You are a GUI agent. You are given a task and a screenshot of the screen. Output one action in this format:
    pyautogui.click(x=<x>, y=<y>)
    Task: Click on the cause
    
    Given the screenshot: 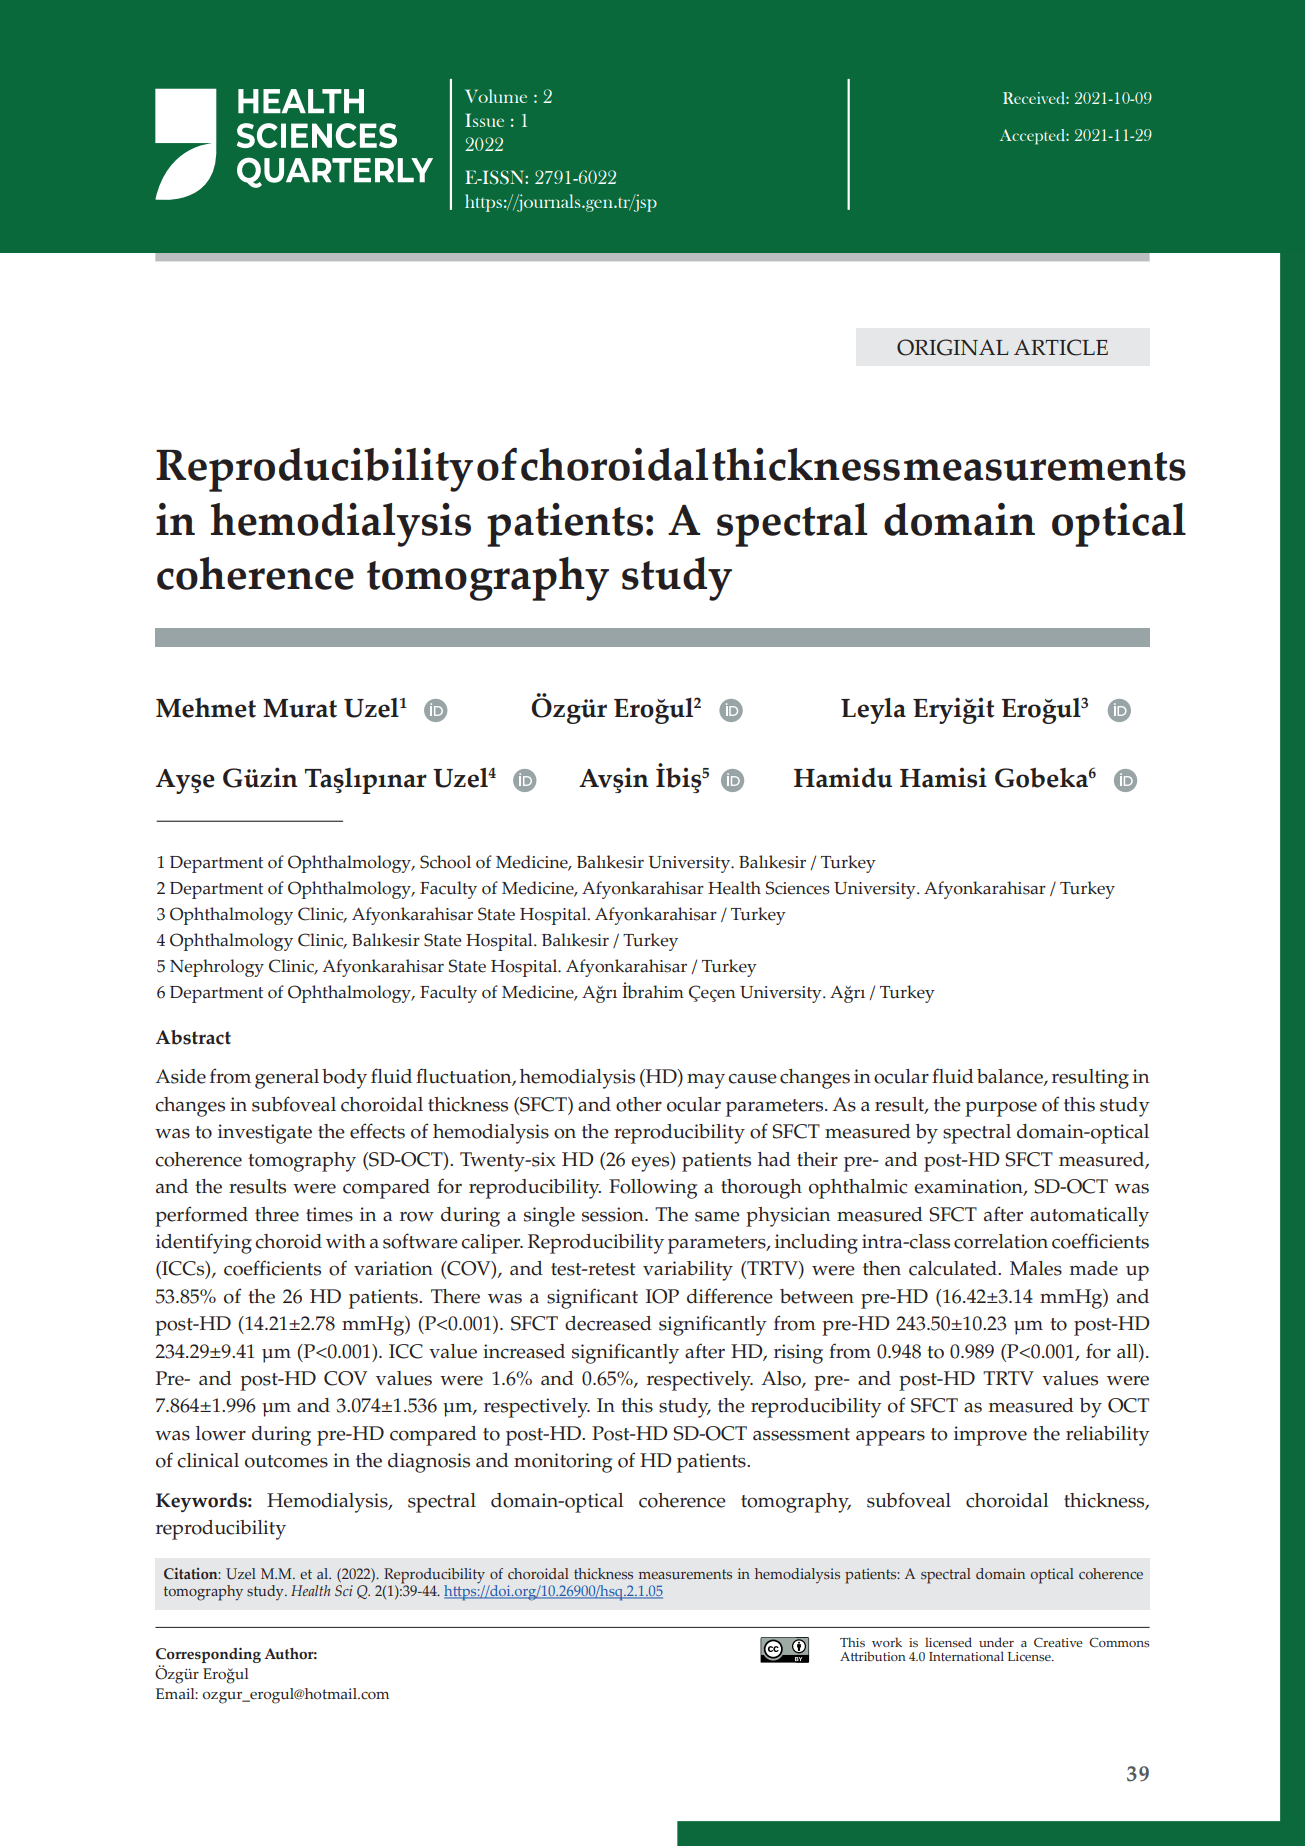 What is the action you would take?
    pyautogui.click(x=752, y=1078)
